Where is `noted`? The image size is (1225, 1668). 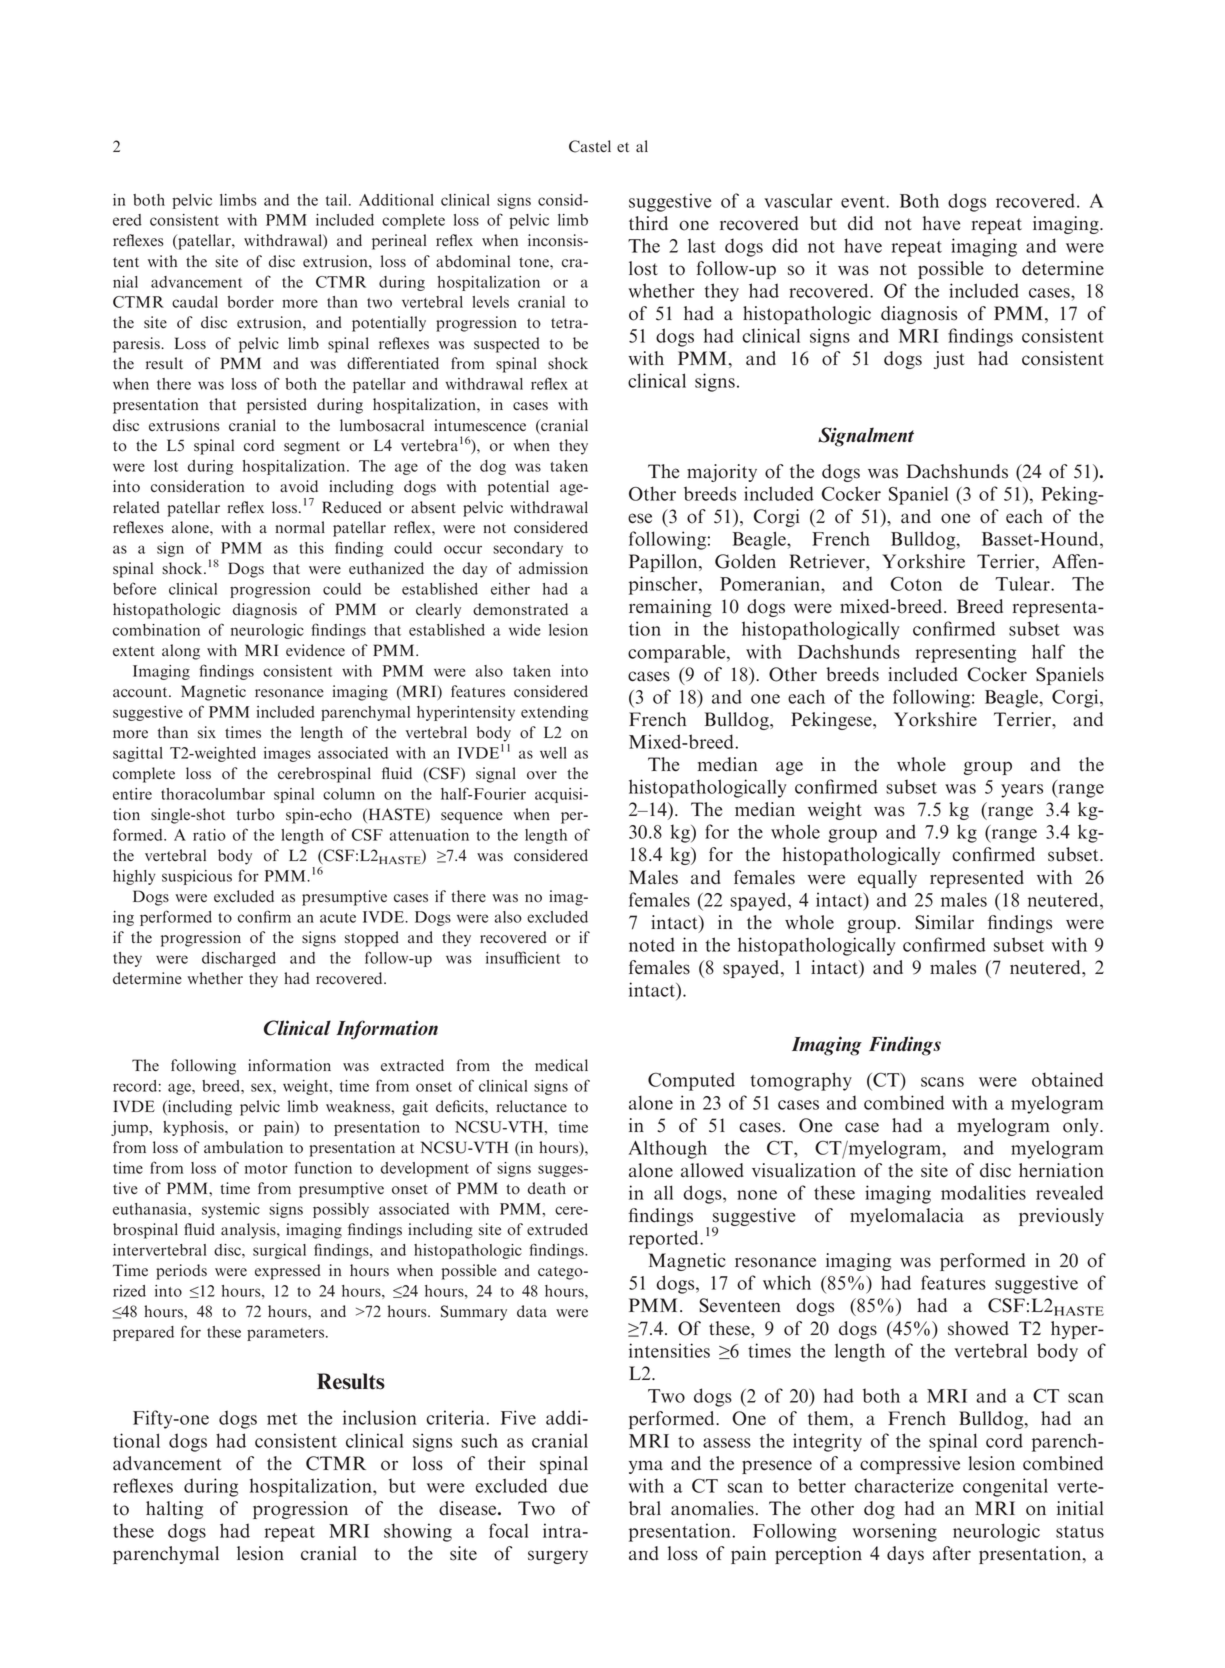 noted is located at coordinates (652, 944).
